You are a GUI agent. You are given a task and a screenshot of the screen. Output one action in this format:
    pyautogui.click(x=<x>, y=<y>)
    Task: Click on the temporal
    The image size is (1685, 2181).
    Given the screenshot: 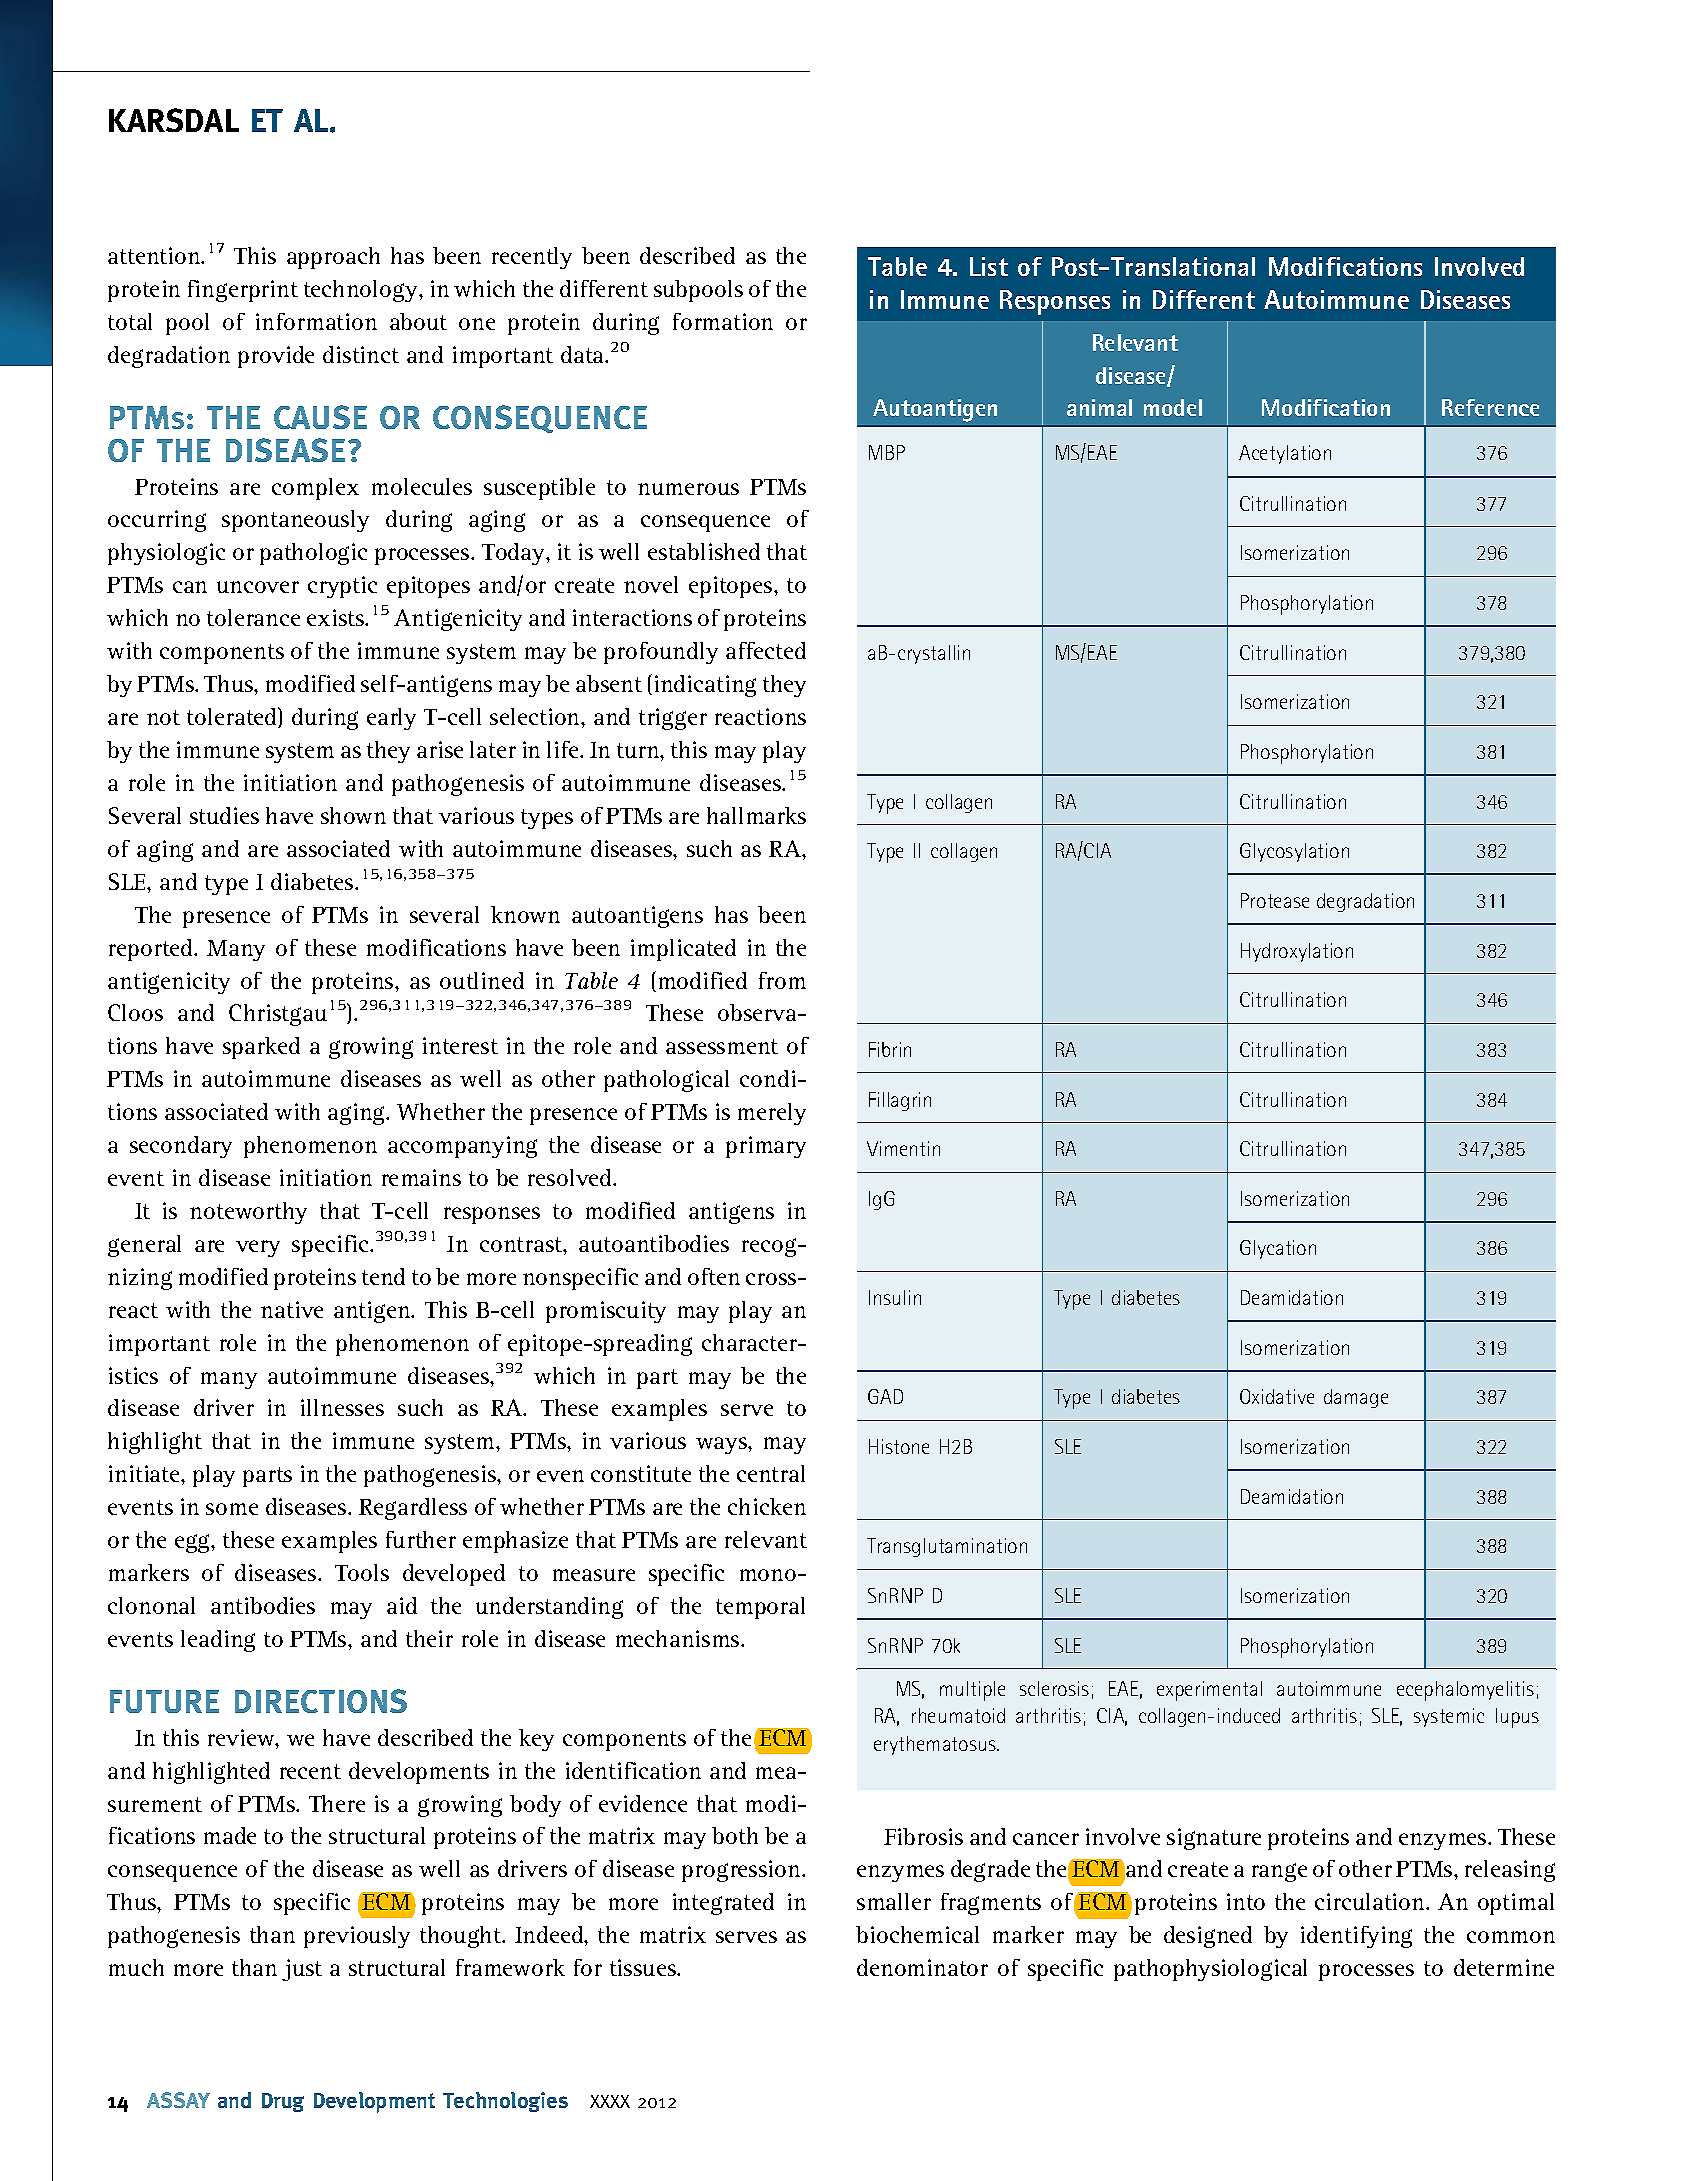 What is the action you would take?
    pyautogui.click(x=760, y=1608)
